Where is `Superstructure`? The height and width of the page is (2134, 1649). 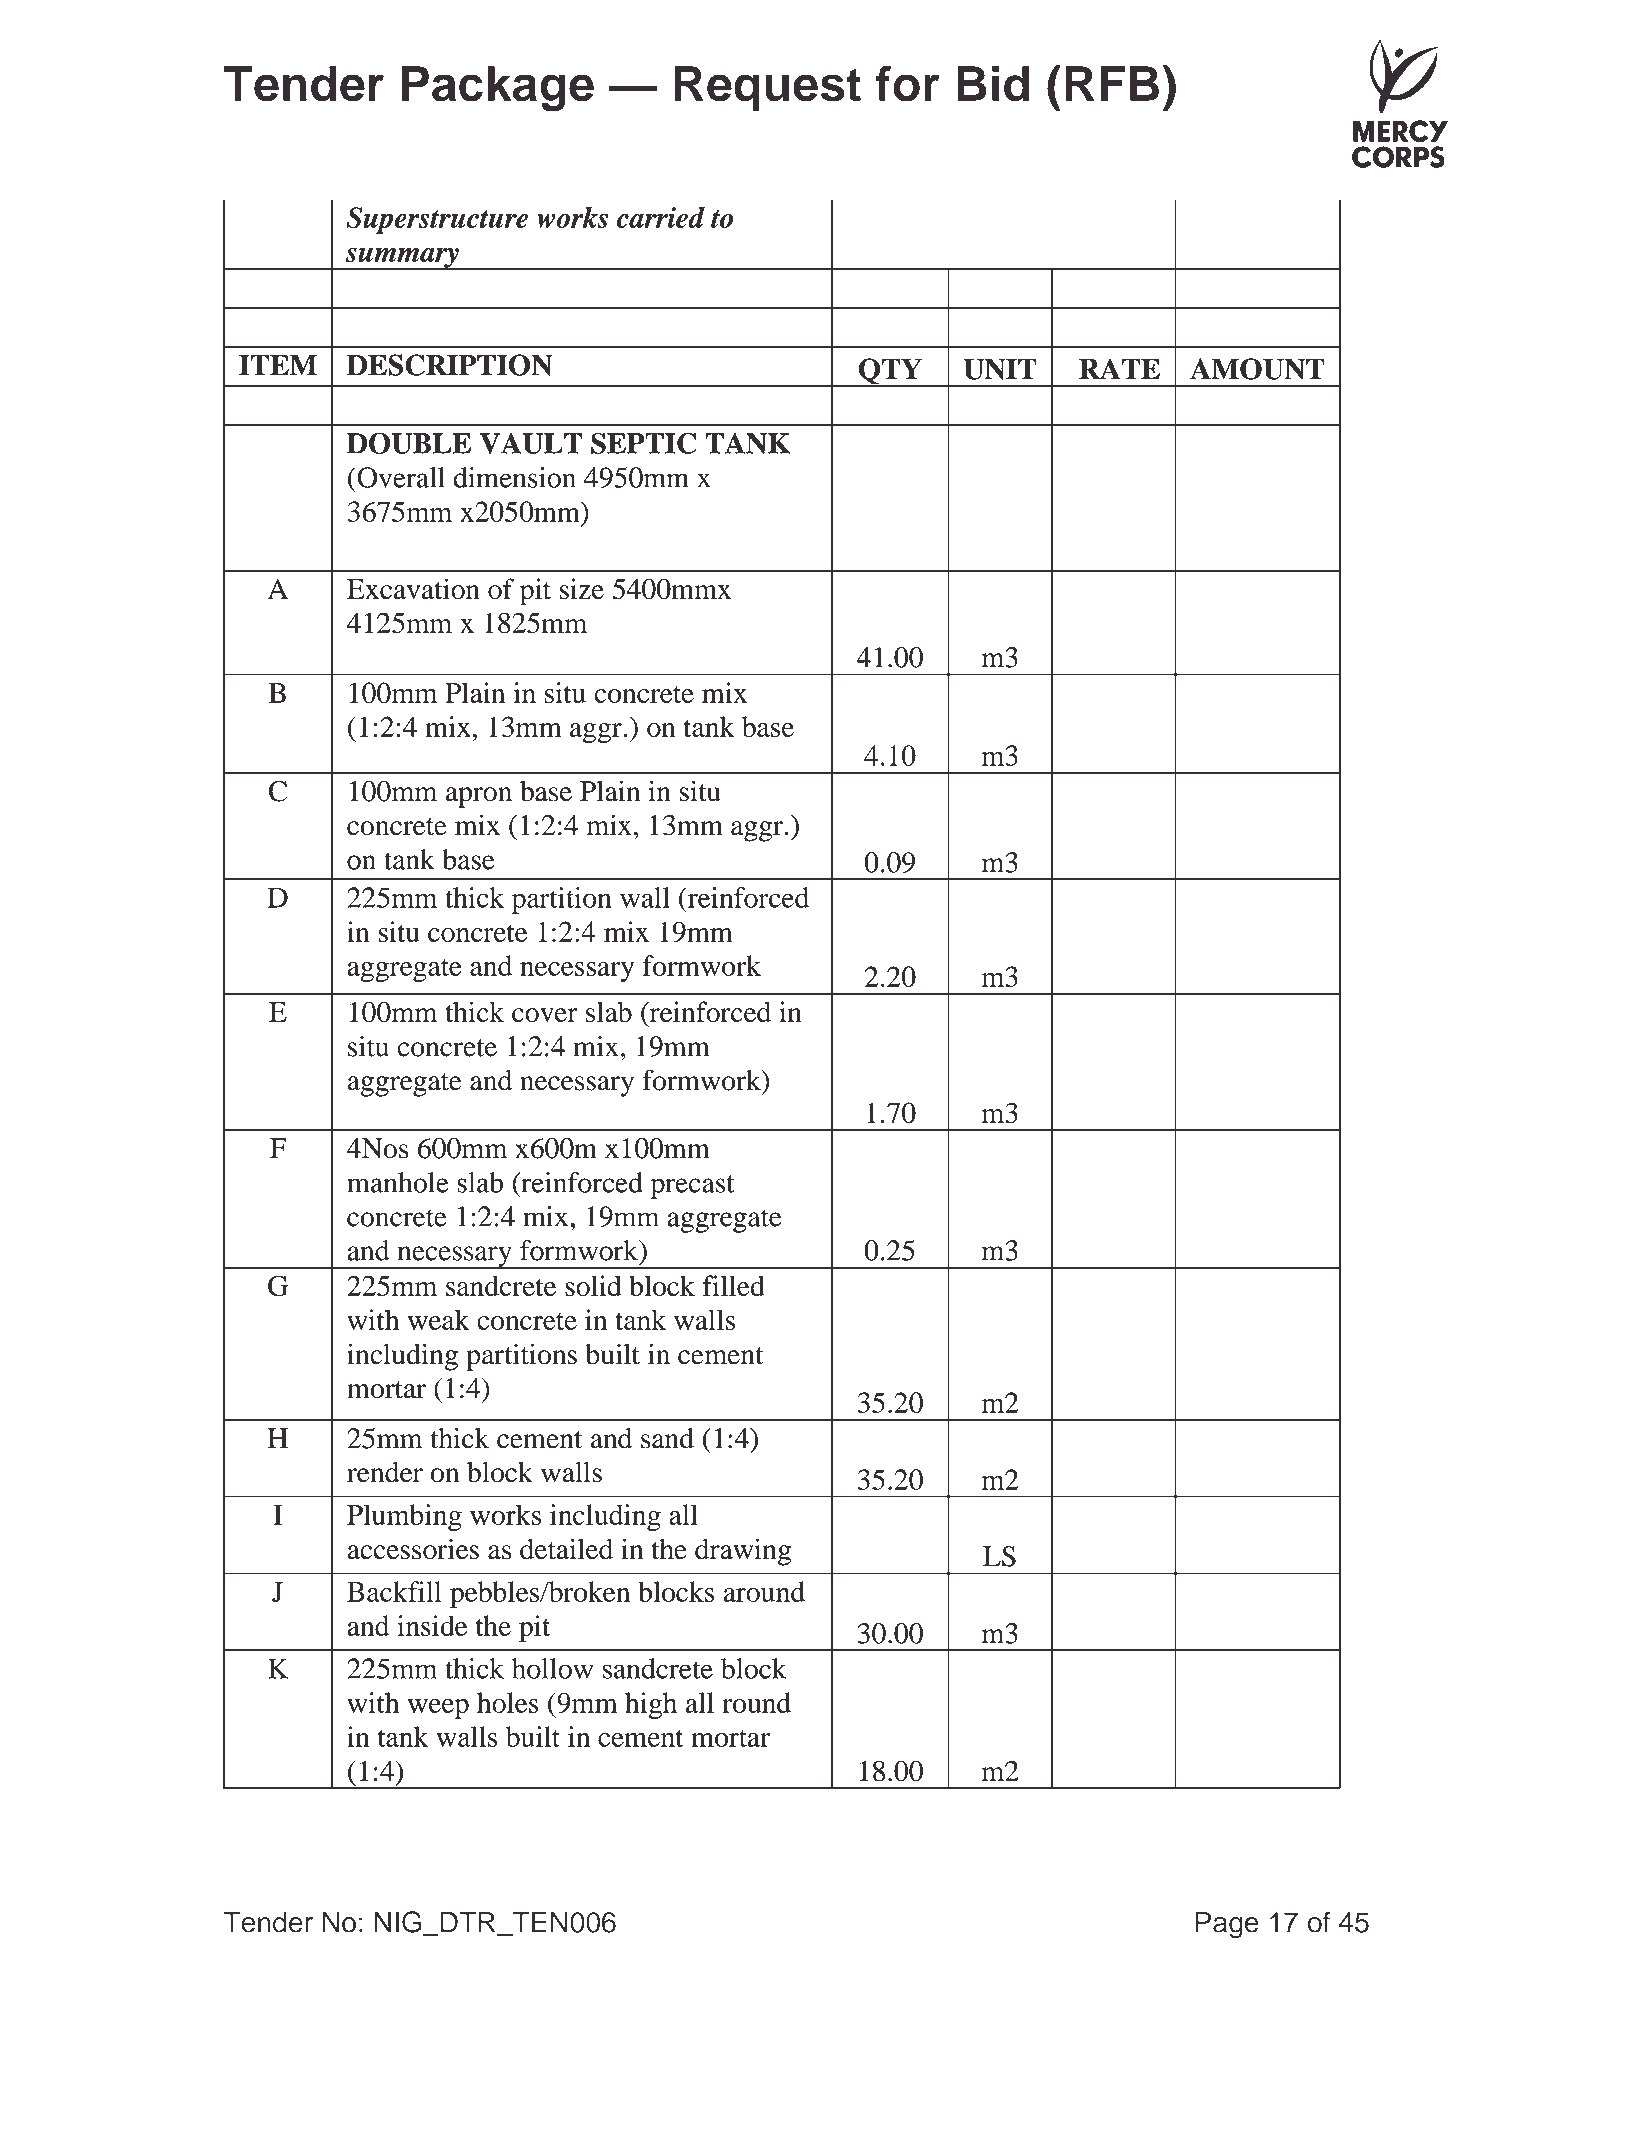
Superstructure is located at coordinates (437, 220).
